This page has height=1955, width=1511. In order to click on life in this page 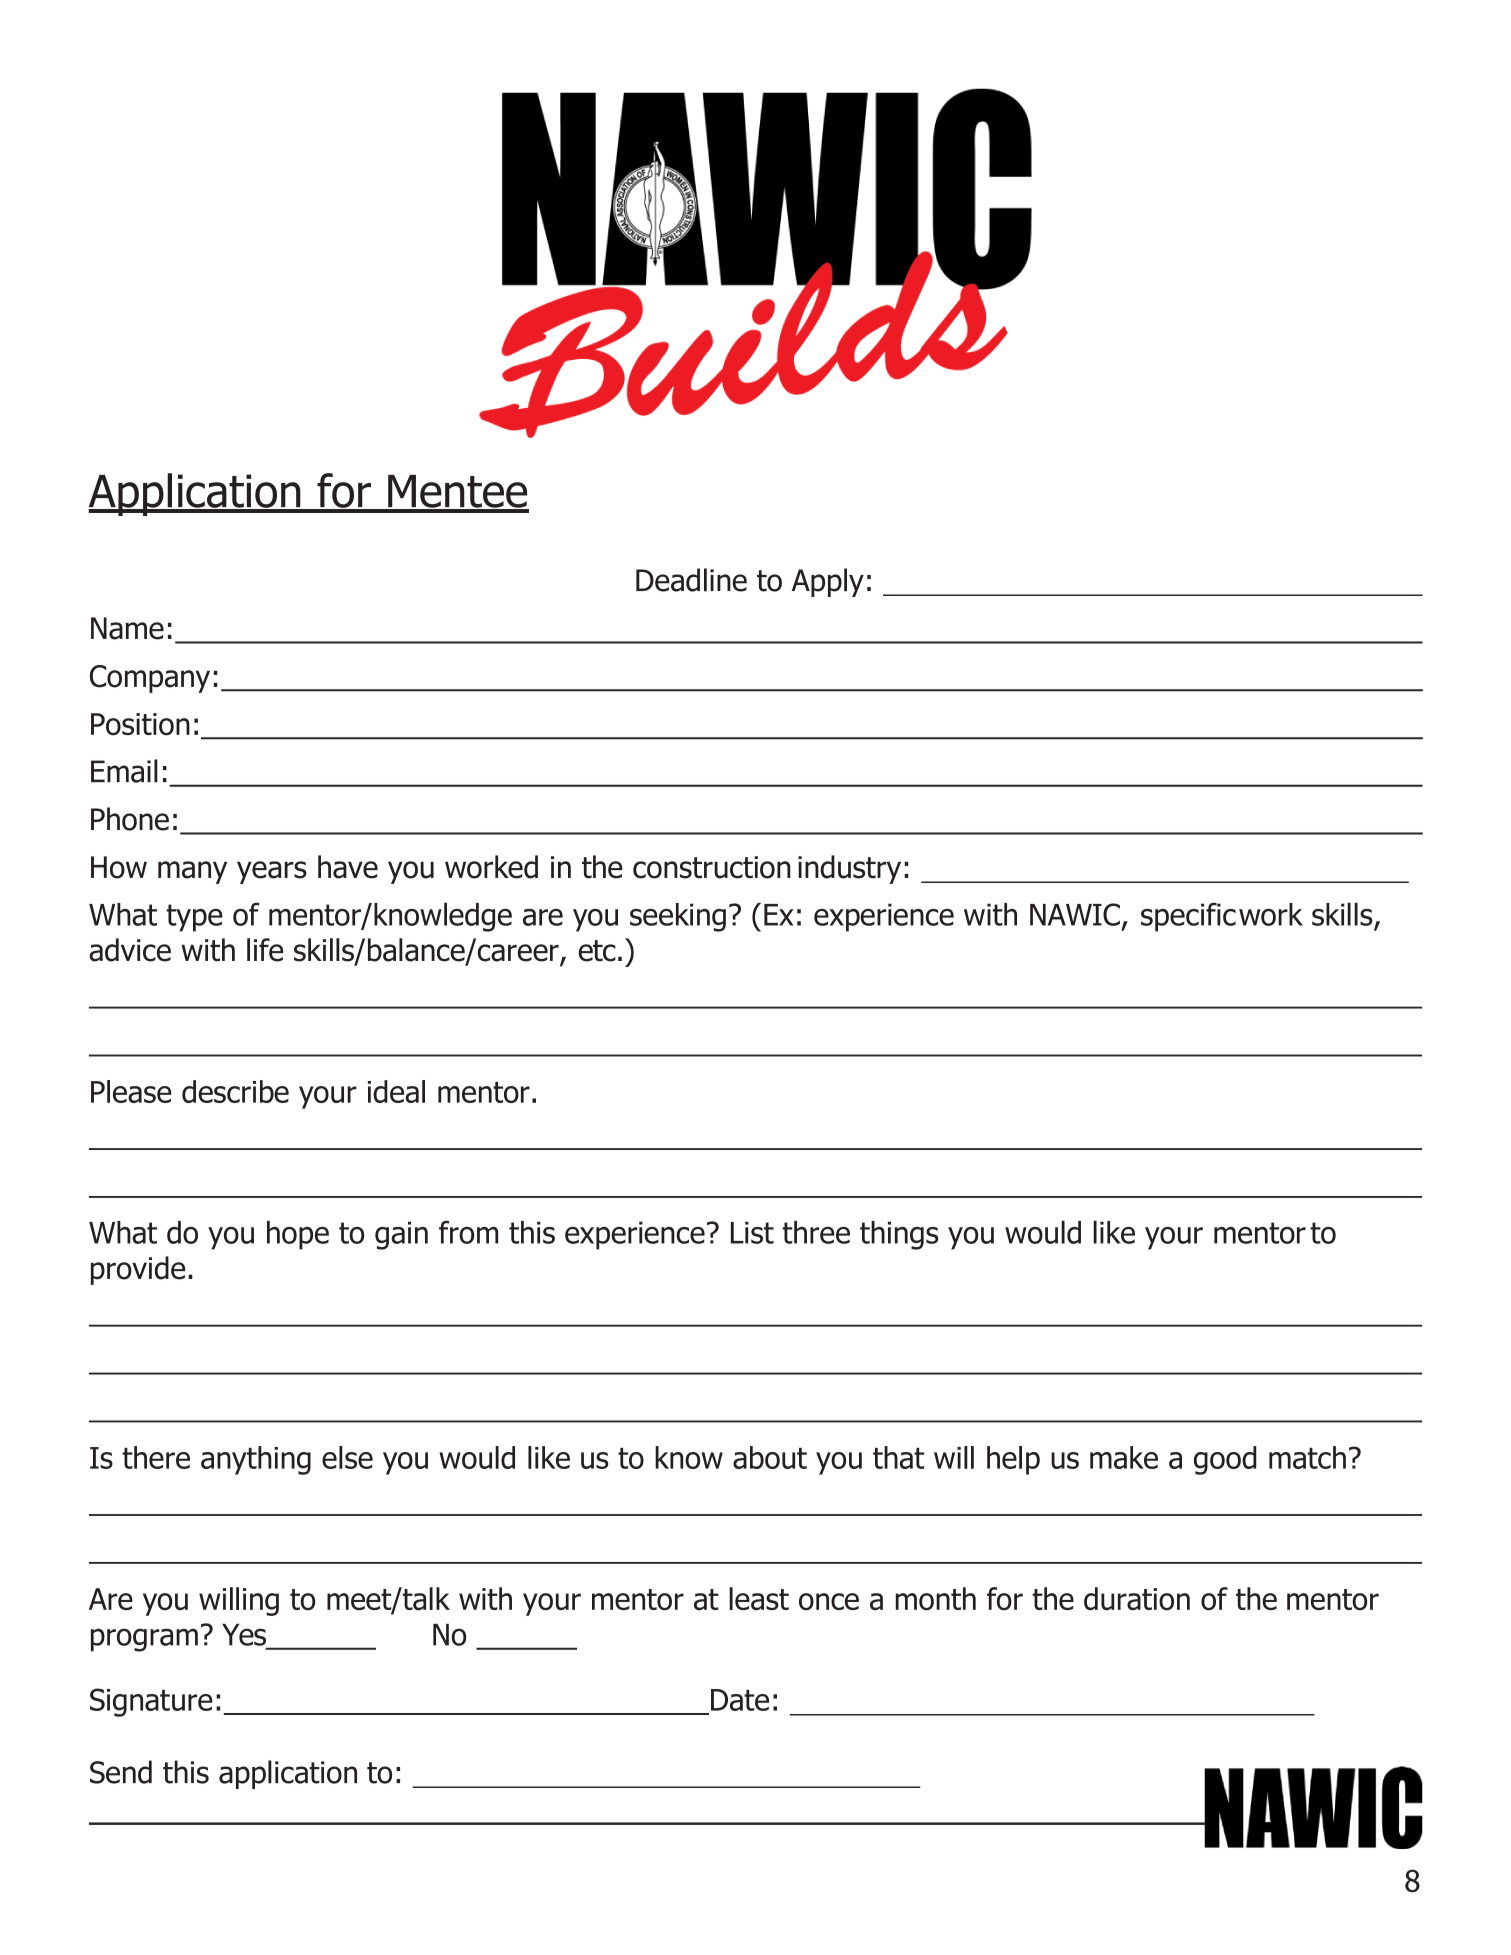, I will do `click(265, 950)`.
